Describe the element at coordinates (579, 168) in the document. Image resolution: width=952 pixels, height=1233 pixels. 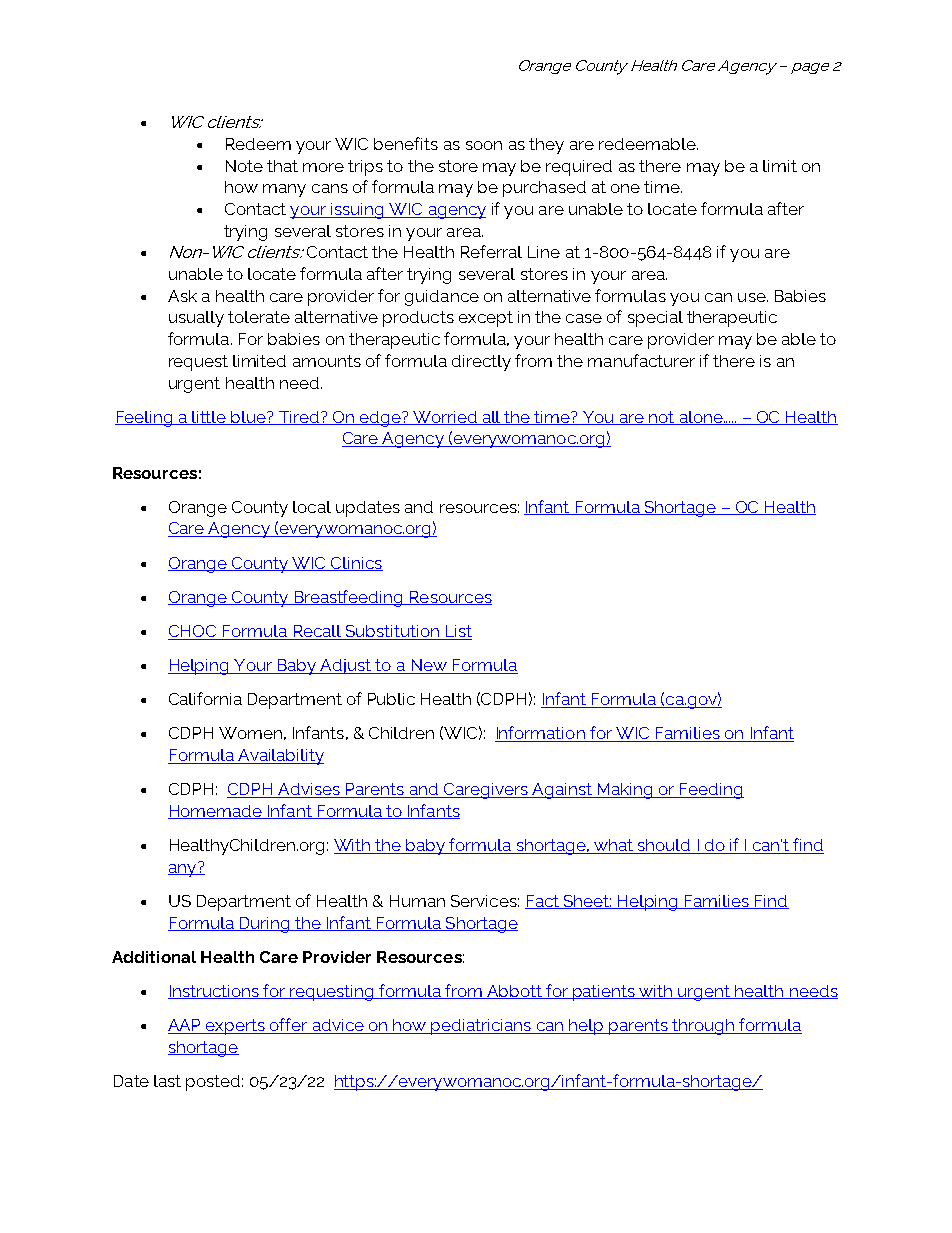
I see `required` at that location.
